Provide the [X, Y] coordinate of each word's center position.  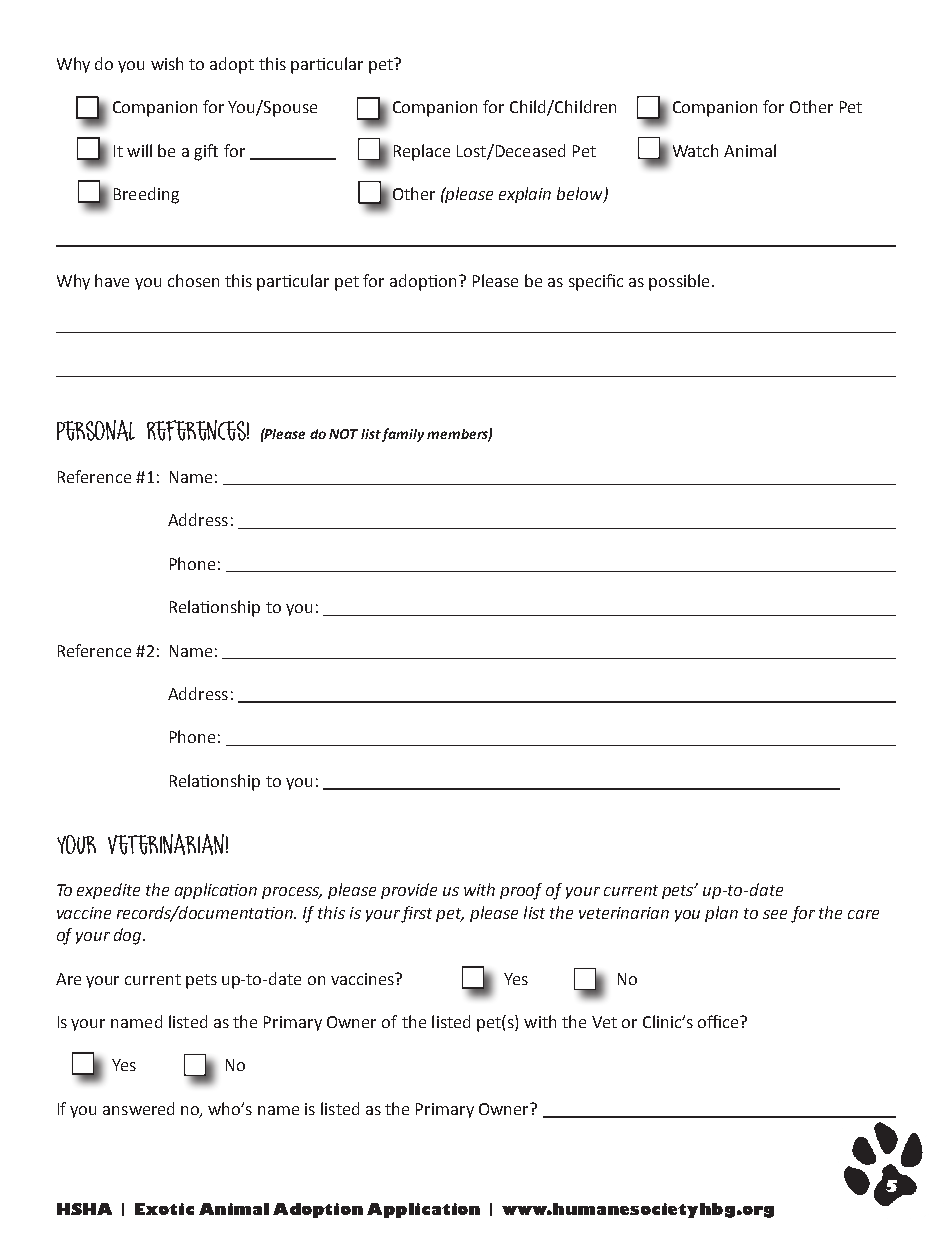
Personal [96, 430]
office [719, 1021]
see [775, 914]
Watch [695, 150]
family [403, 435]
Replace [422, 152]
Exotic [164, 1209]
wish [167, 63]
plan [721, 914]
